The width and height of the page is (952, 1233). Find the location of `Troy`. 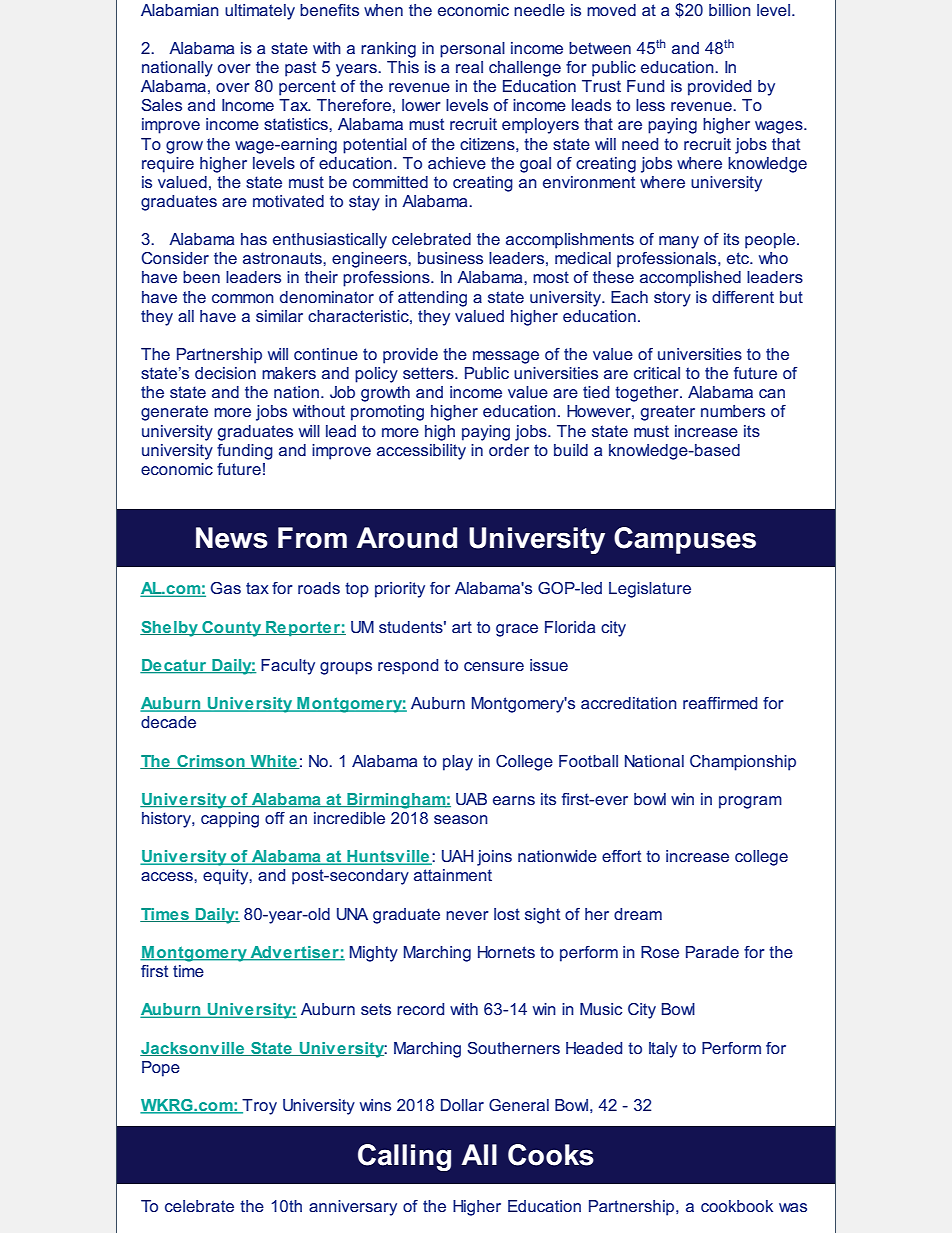

Troy is located at coordinates (259, 1107).
